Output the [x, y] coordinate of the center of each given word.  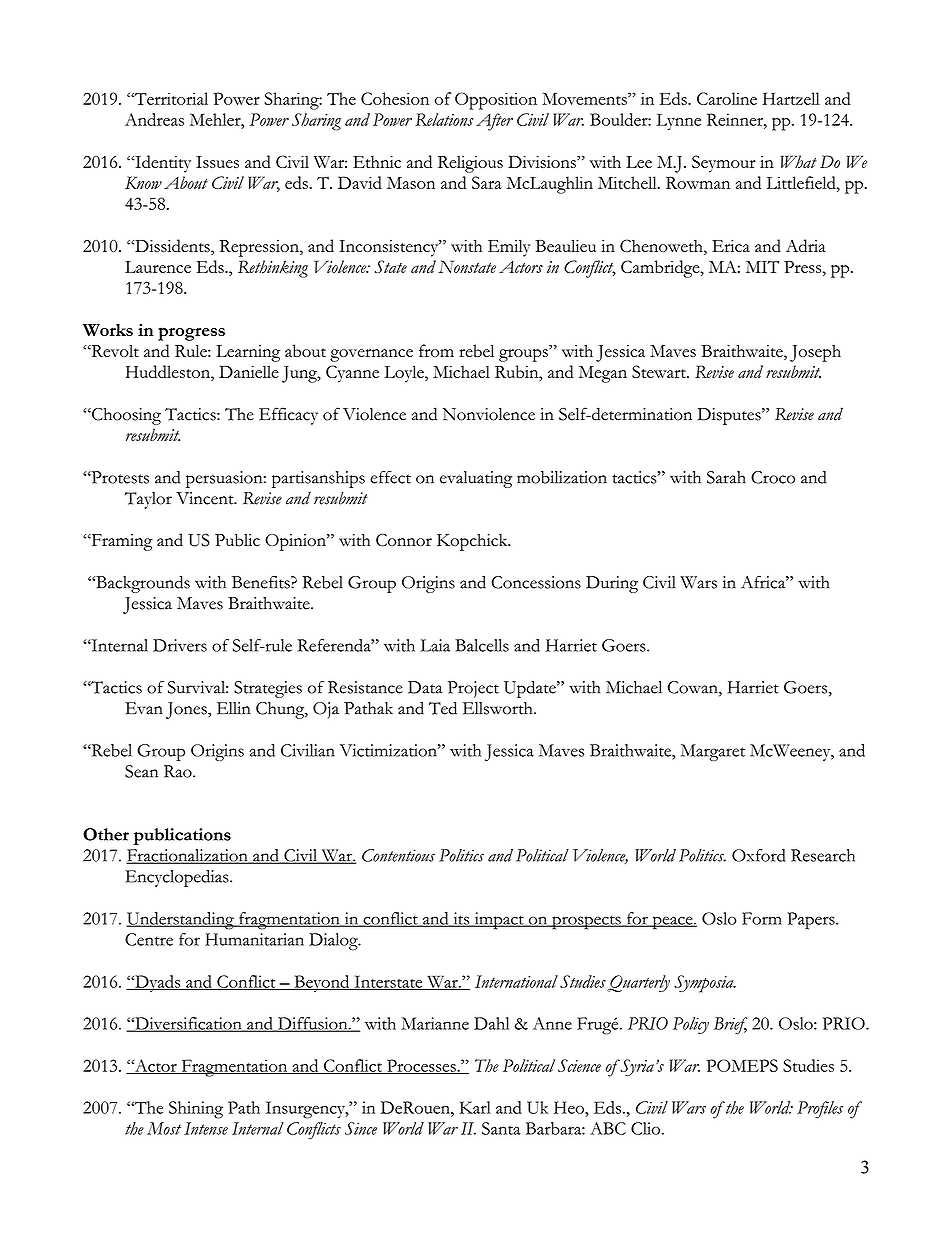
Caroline [727, 98]
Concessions [536, 582]
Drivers [180, 645]
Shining [196, 1110]
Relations [444, 119]
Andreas [154, 119]
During [612, 584]
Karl [475, 1107]
